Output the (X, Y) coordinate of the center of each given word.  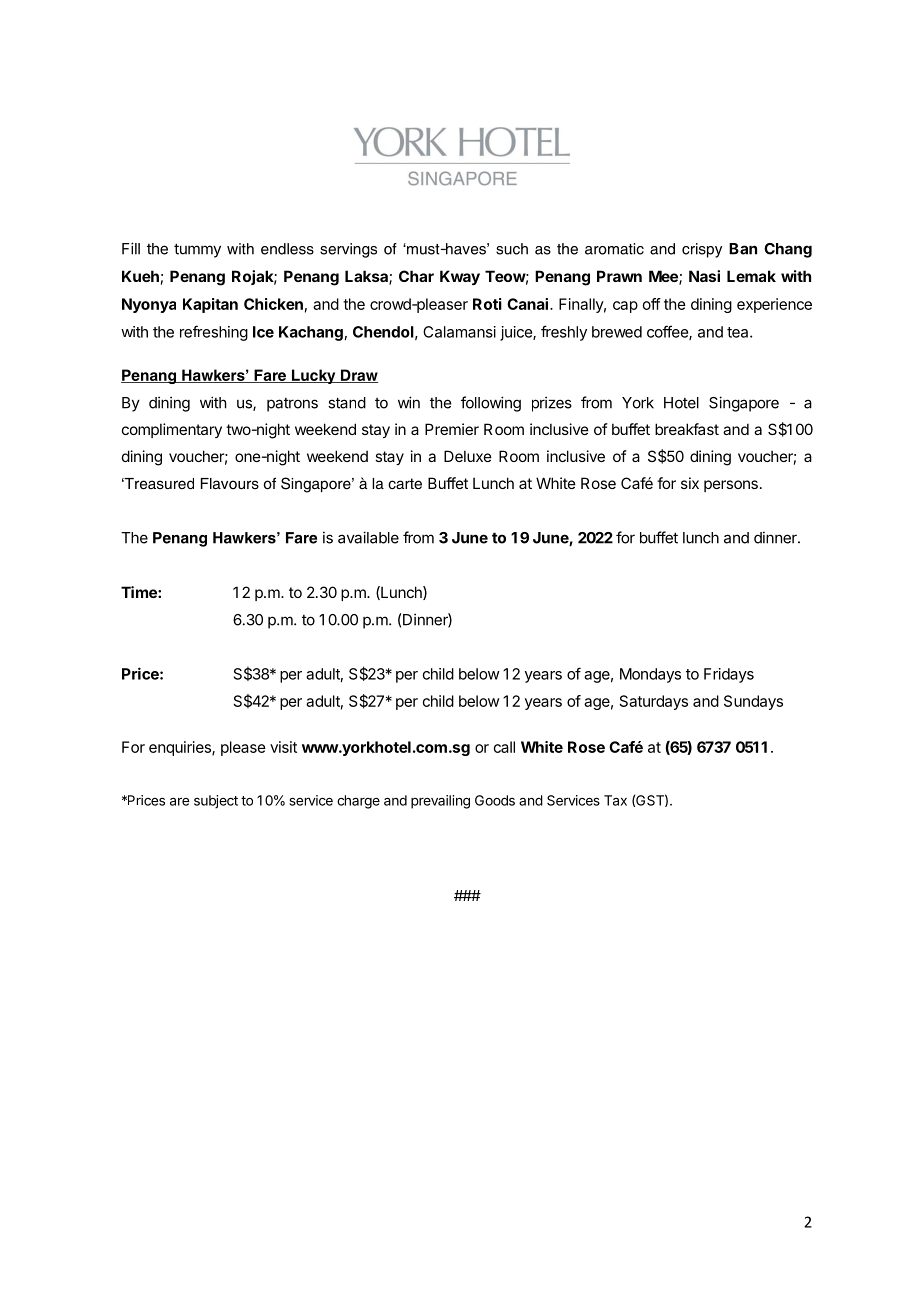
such (512, 249)
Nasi (704, 276)
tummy (197, 250)
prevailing (440, 802)
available (368, 537)
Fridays (729, 675)
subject (216, 802)
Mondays (650, 675)
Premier (452, 429)
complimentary (172, 430)
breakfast (687, 429)
